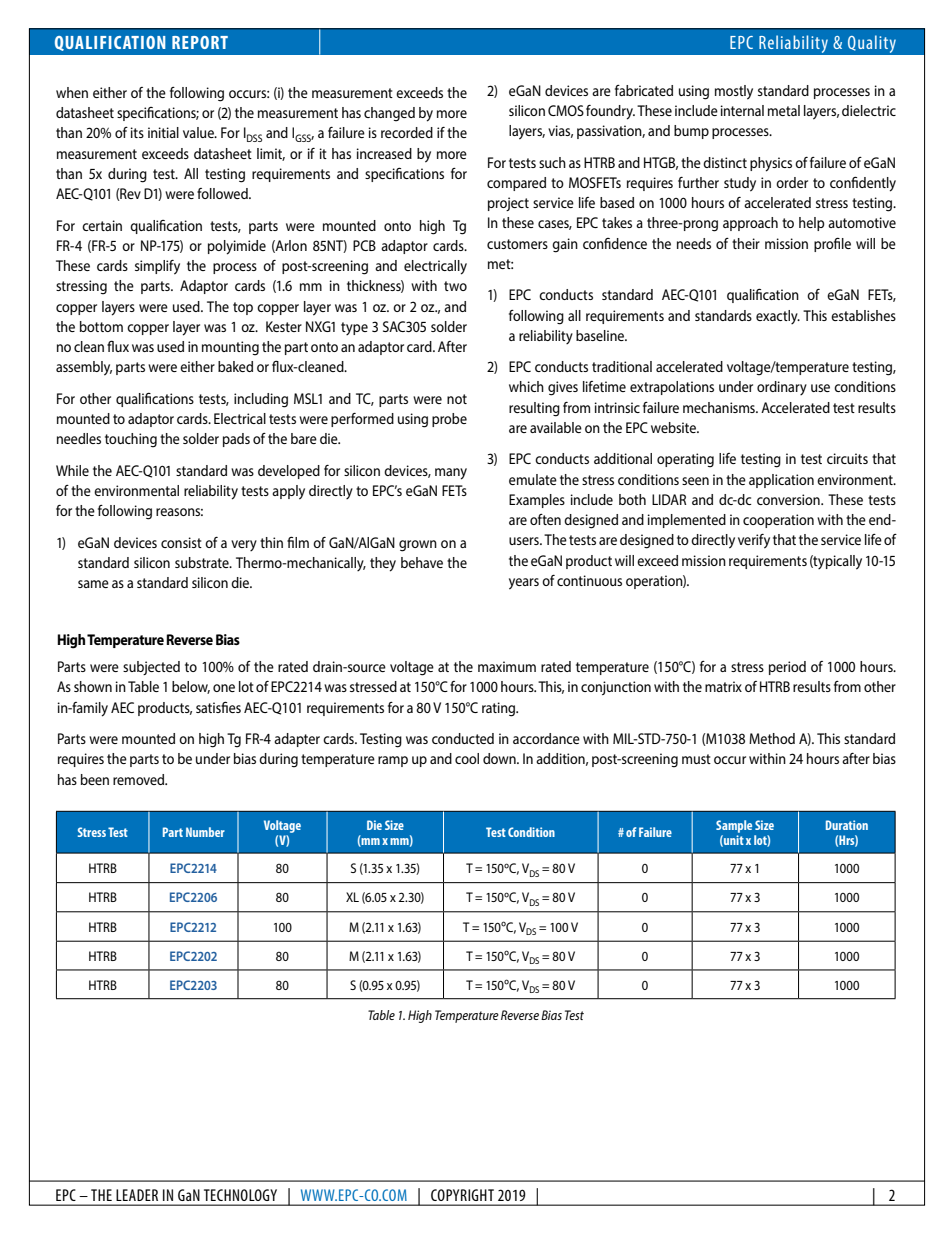 The image size is (952, 1233). I want to click on subjected, so click(151, 668).
